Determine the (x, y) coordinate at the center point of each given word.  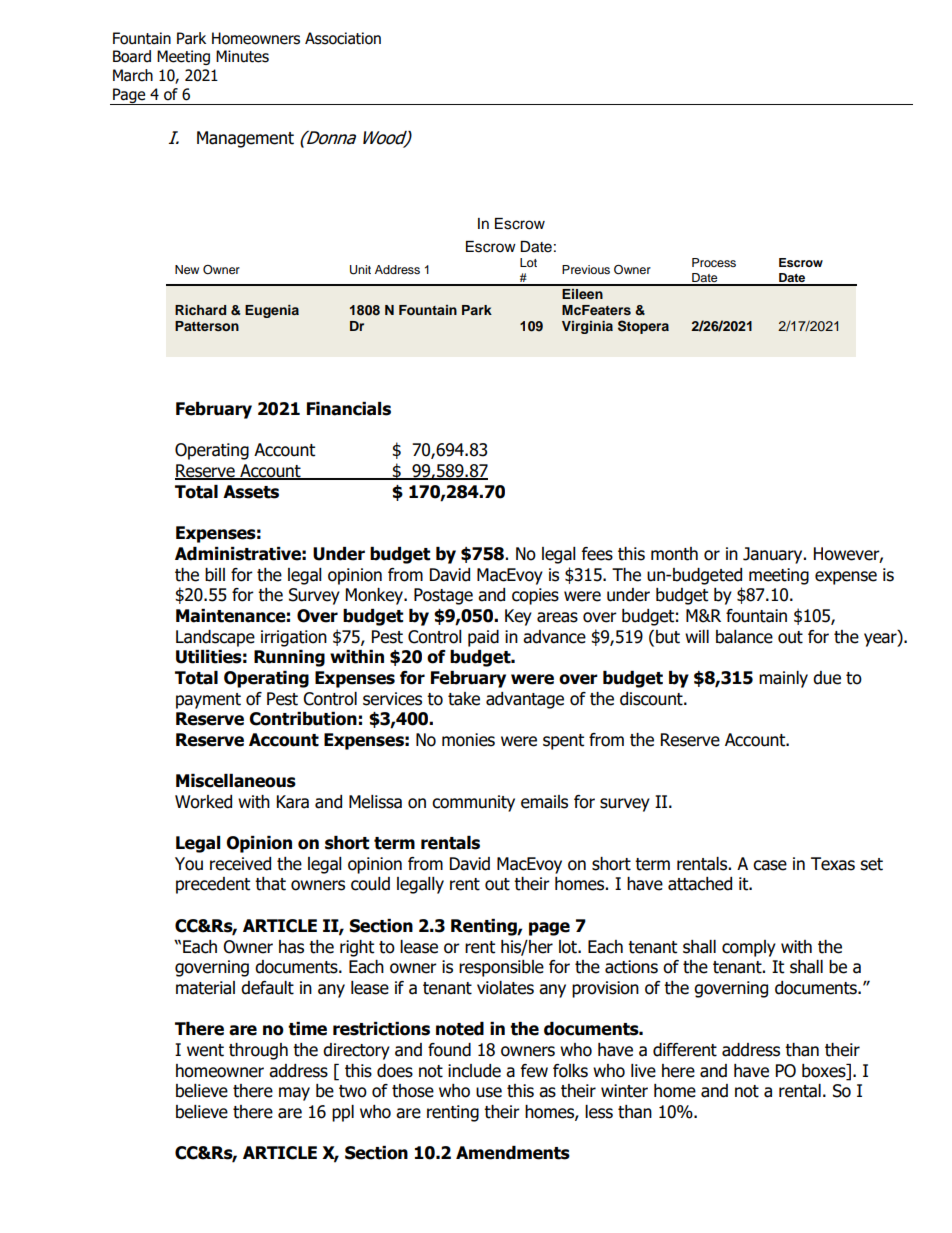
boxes (825, 1071)
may (294, 1094)
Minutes (242, 56)
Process (714, 262)
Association (343, 38)
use (489, 1092)
